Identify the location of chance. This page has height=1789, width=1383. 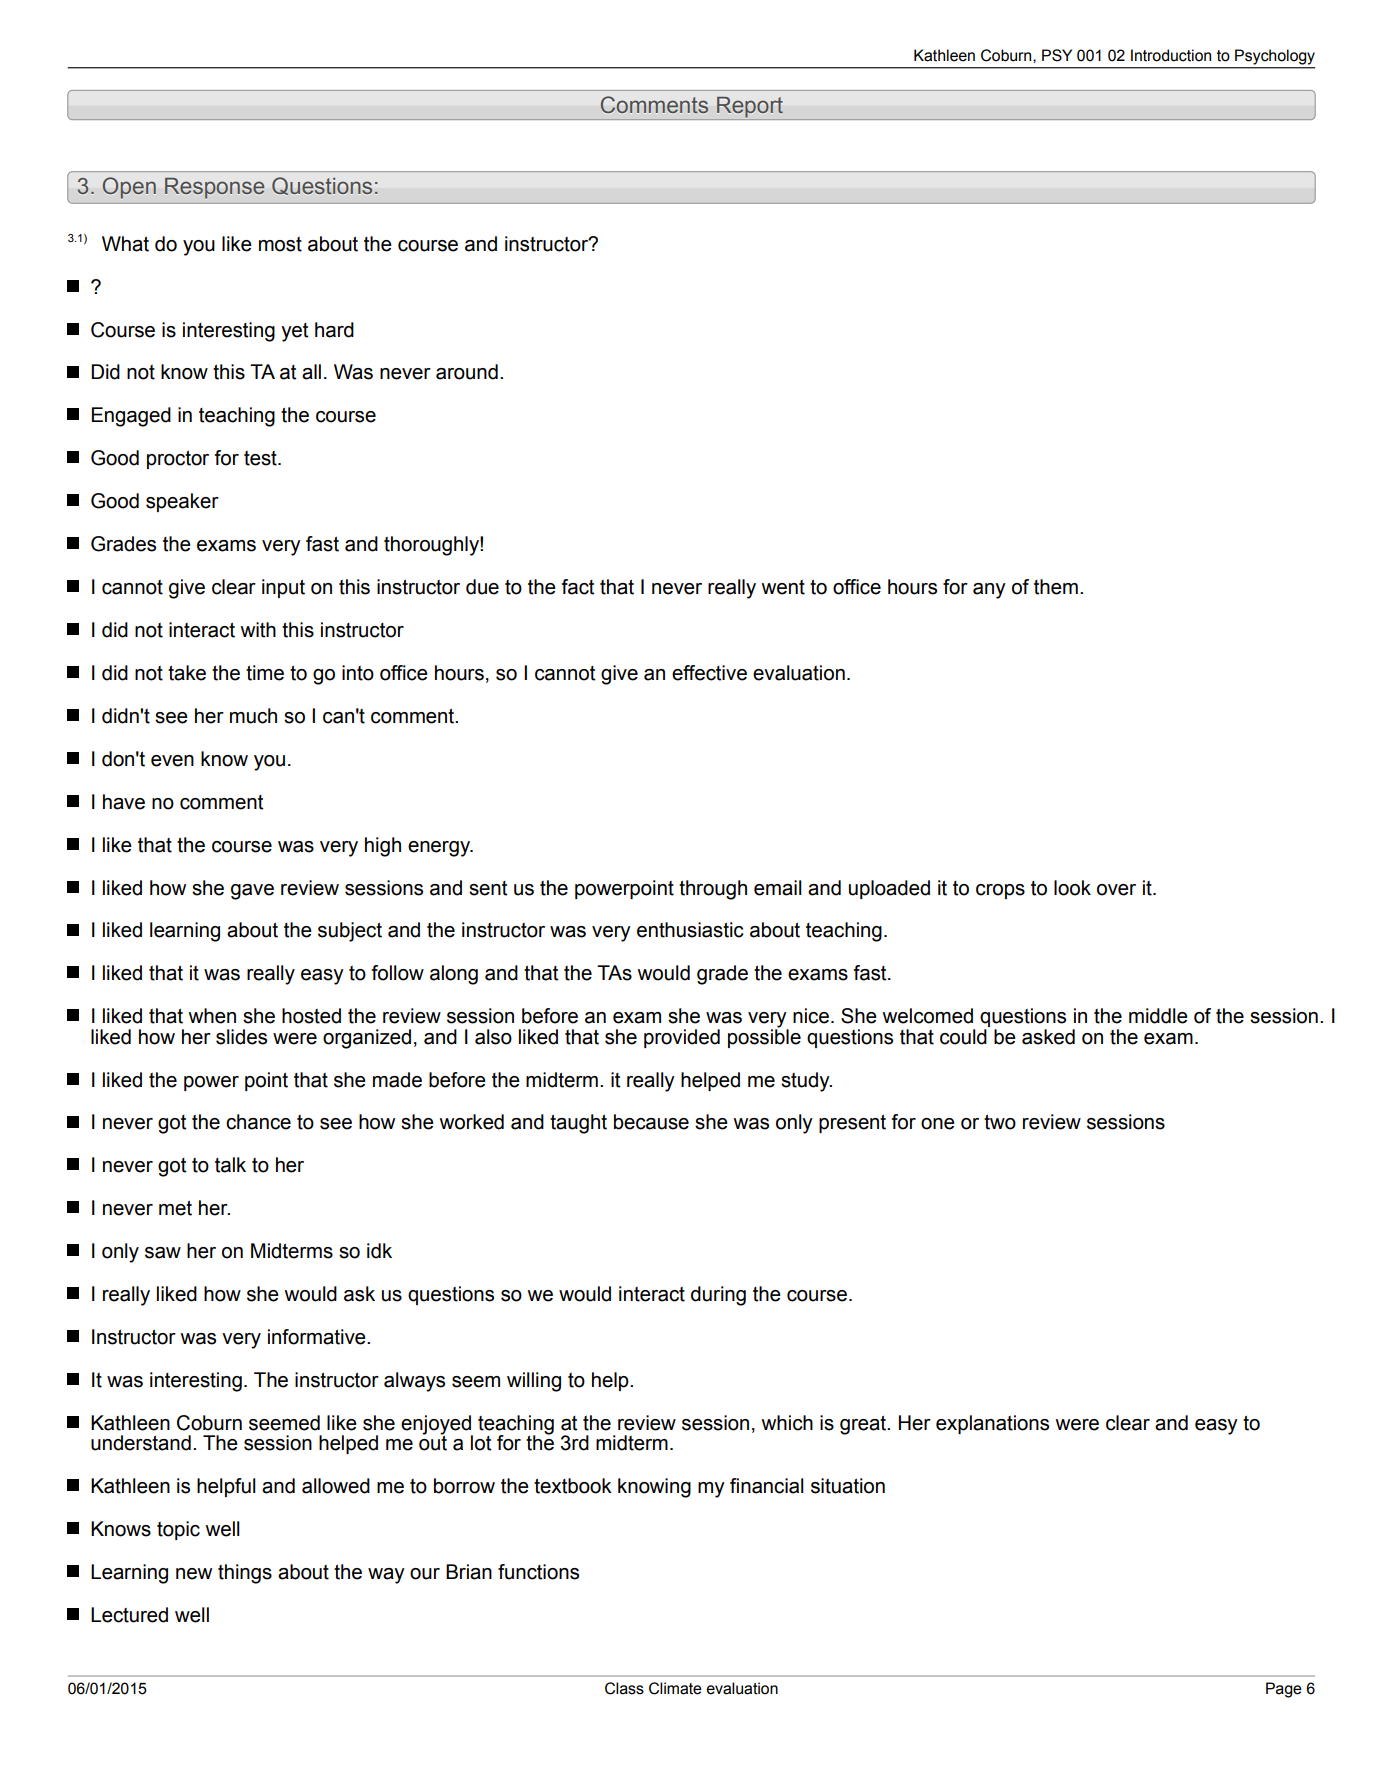
(258, 1122).
